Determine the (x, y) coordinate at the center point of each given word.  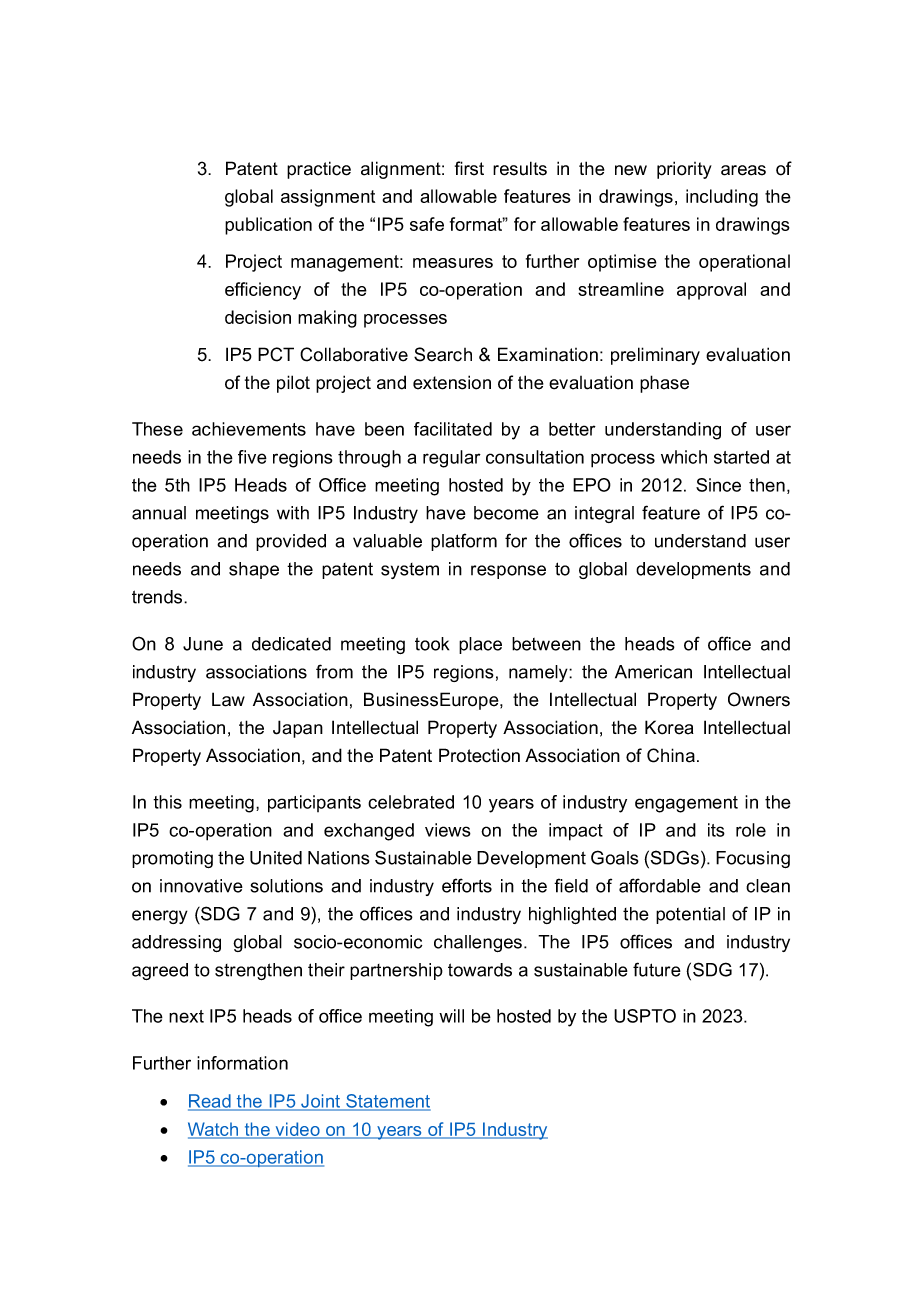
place (480, 645)
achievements (249, 429)
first (469, 168)
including (722, 198)
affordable (660, 885)
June (203, 644)
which (684, 457)
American (653, 672)
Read (210, 1102)
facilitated (453, 429)
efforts (467, 885)
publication (268, 226)
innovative (201, 886)
